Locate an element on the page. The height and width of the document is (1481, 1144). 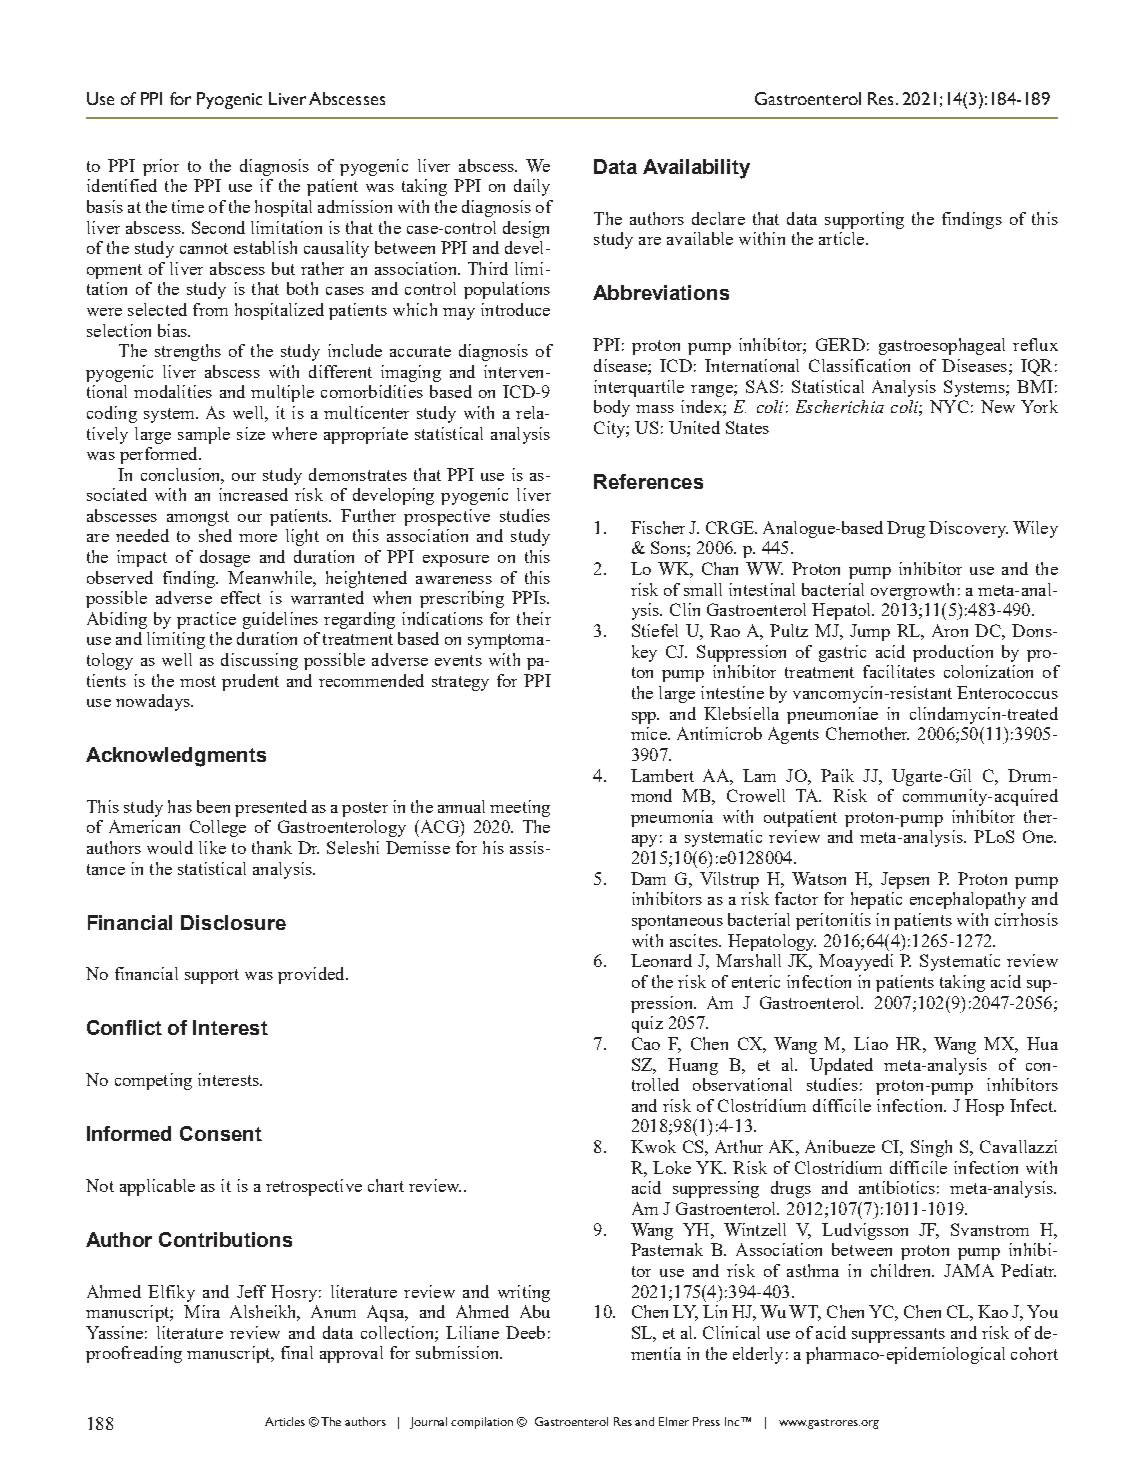
final is located at coordinates (297, 1352).
